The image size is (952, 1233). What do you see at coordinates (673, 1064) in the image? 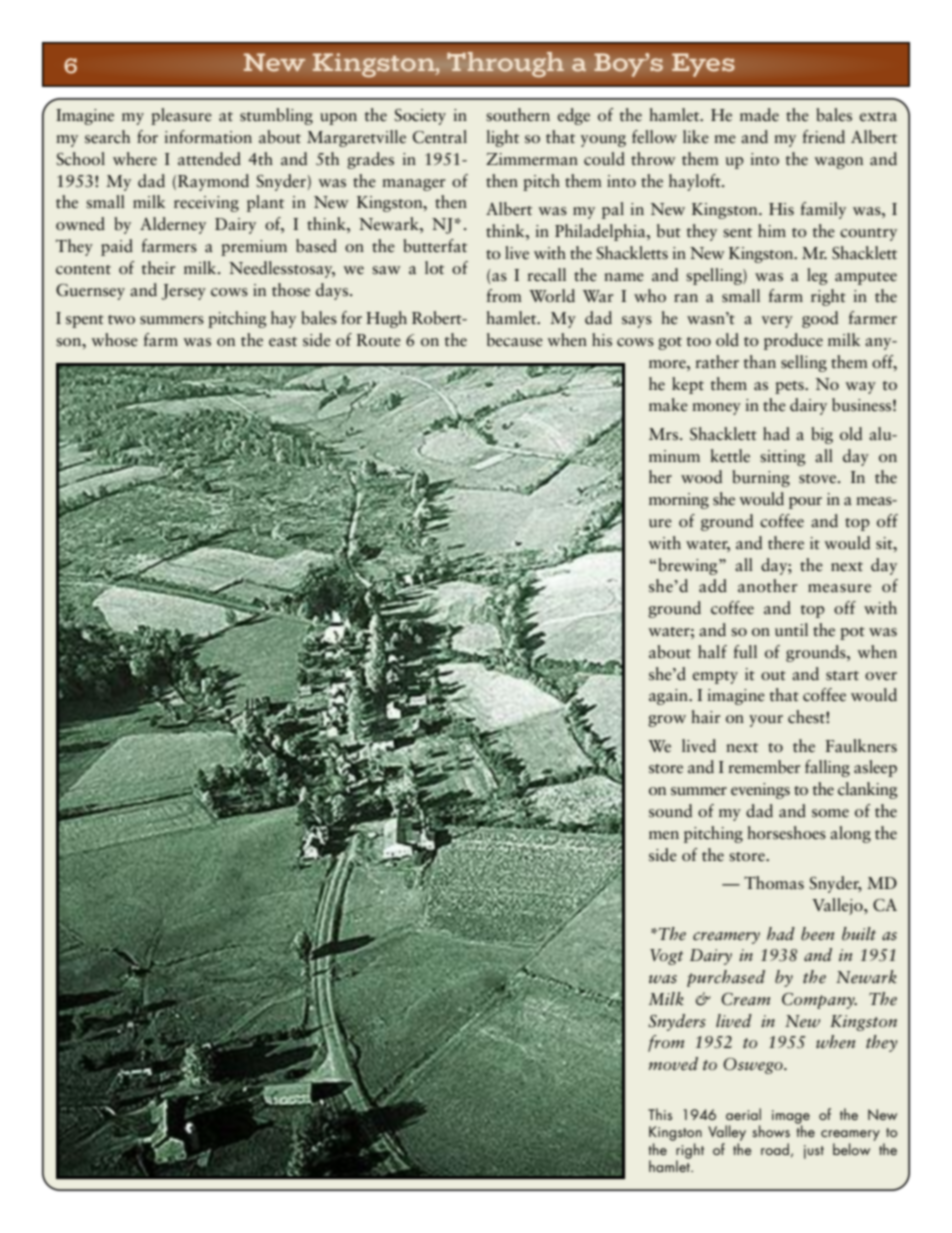
I see `moved` at bounding box center [673, 1064].
